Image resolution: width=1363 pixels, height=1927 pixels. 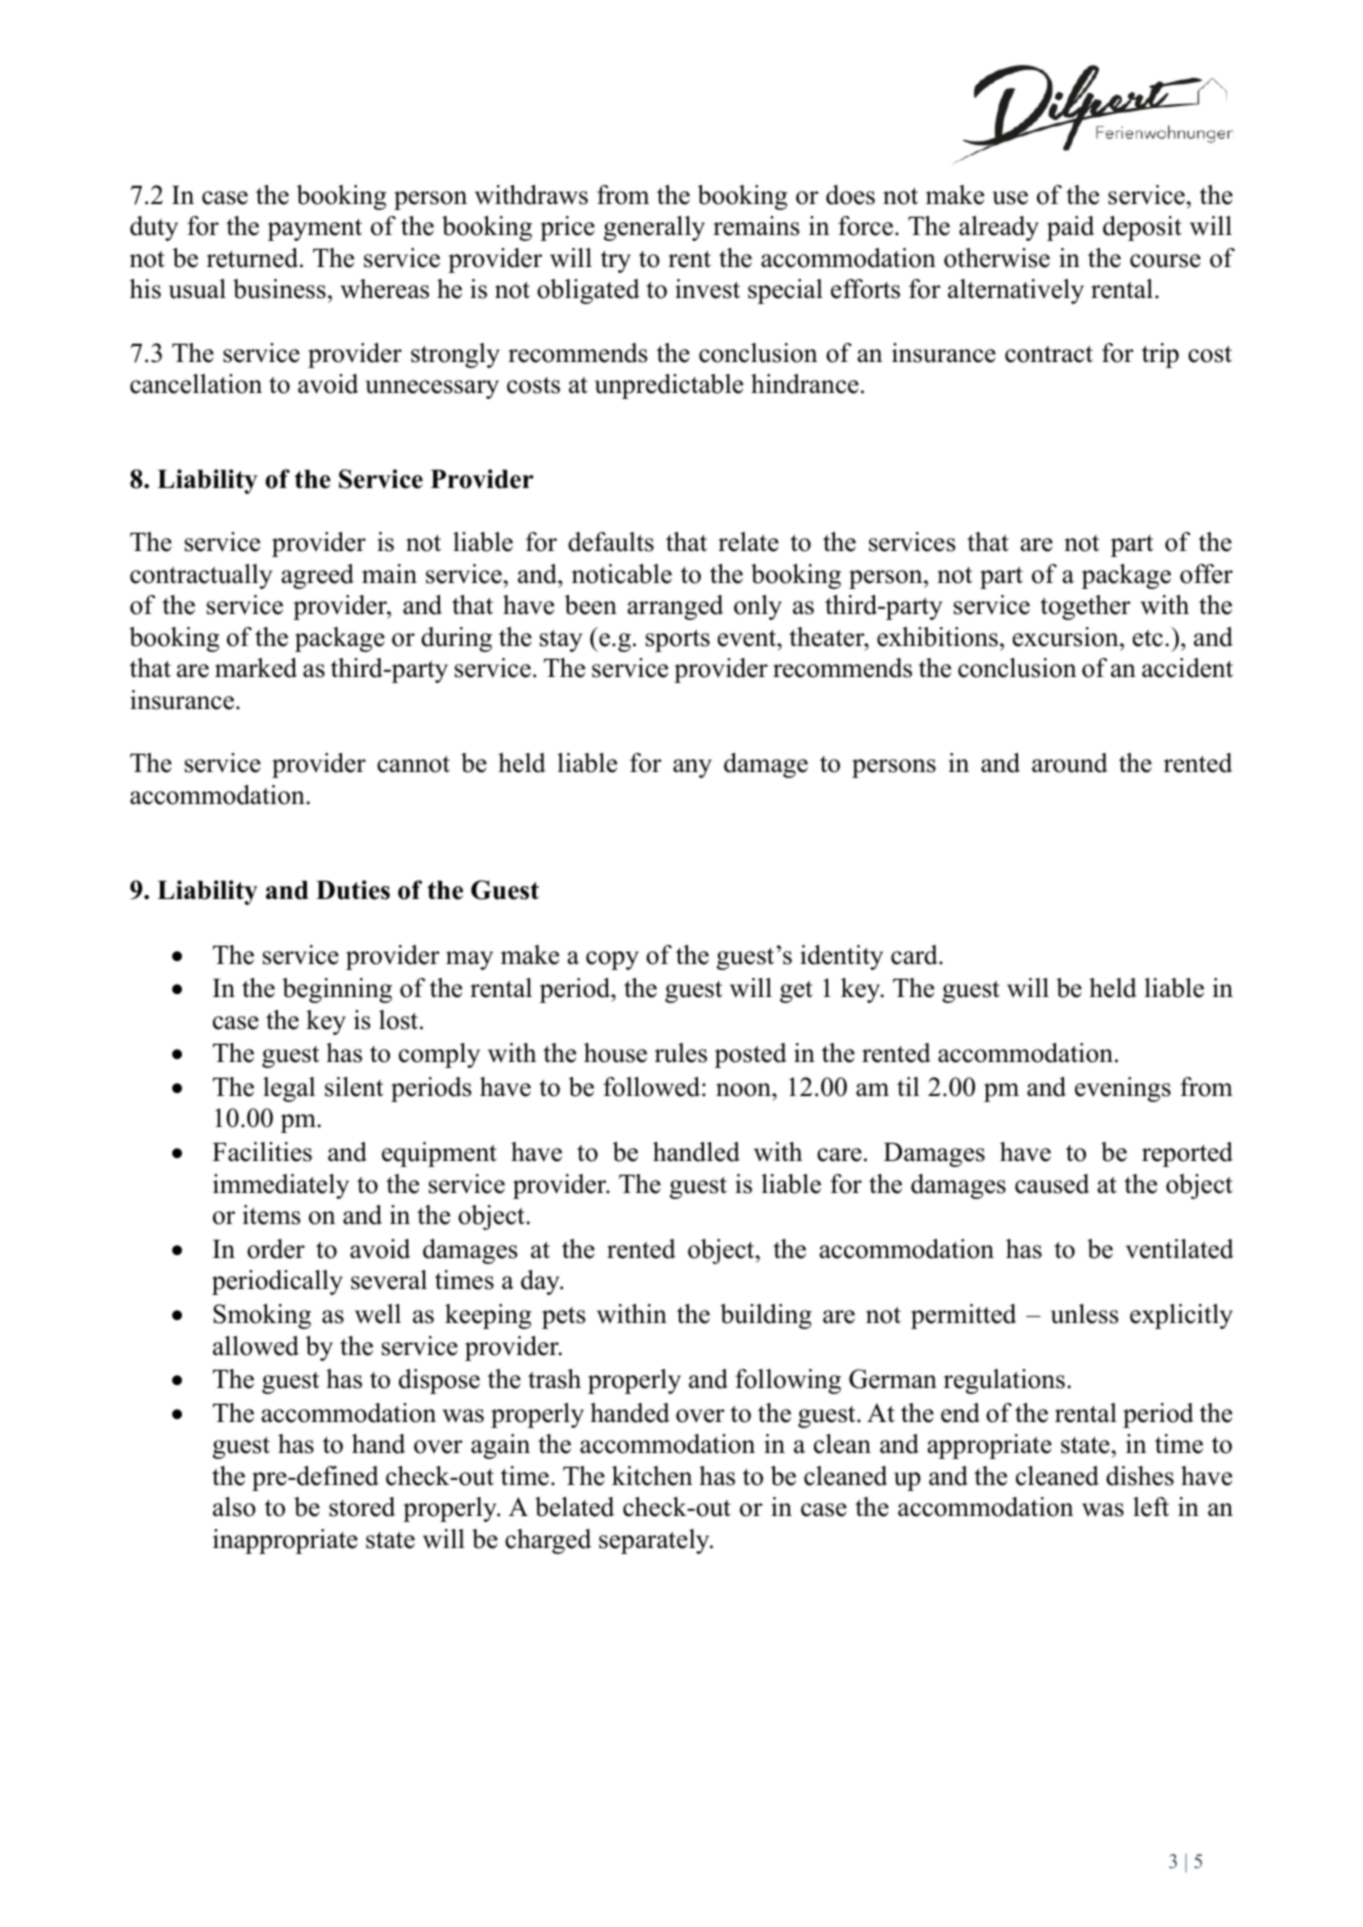 What do you see at coordinates (654, 228) in the document?
I see `generally` at bounding box center [654, 228].
